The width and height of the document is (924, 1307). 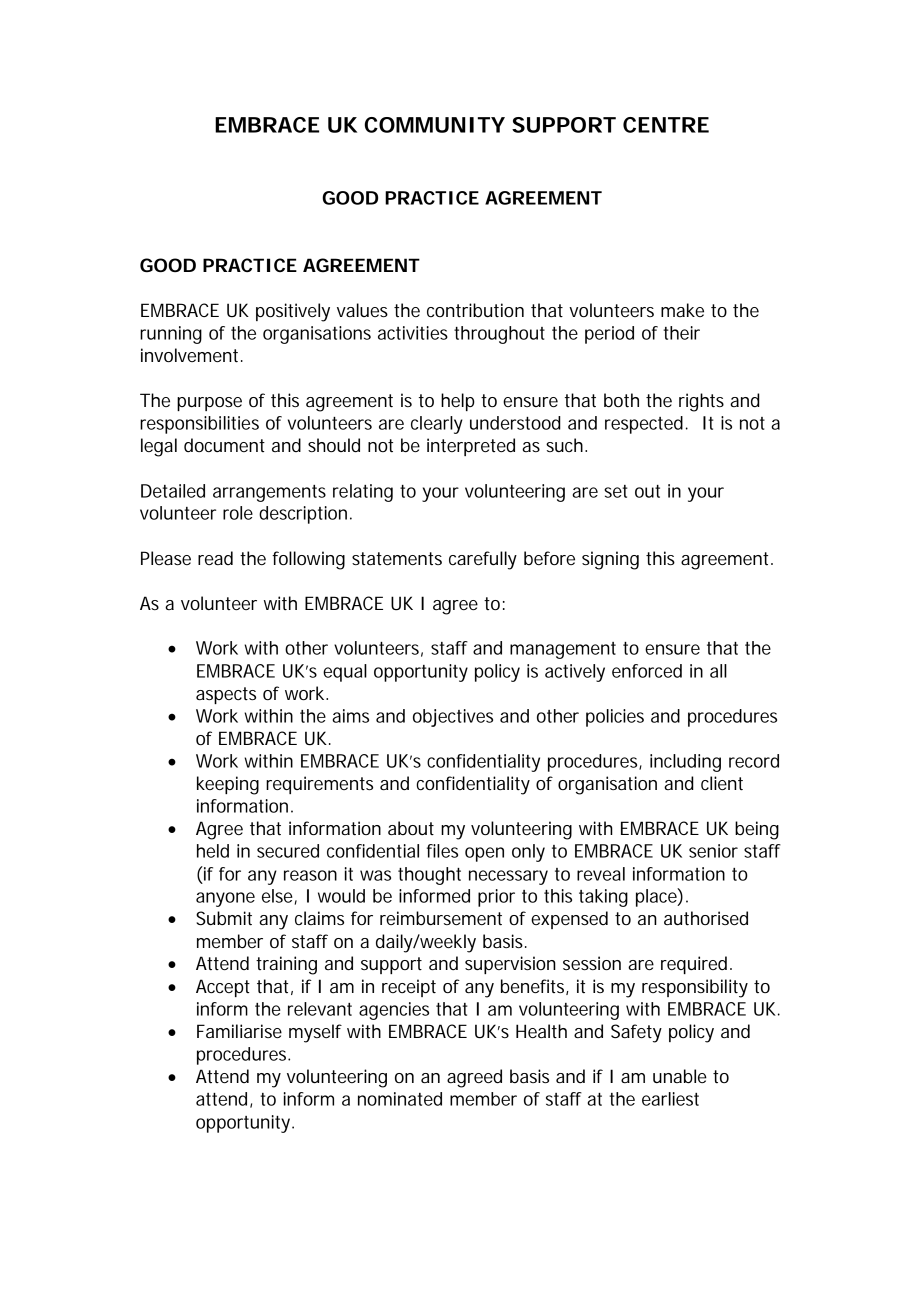 I want to click on rights, so click(x=701, y=402).
